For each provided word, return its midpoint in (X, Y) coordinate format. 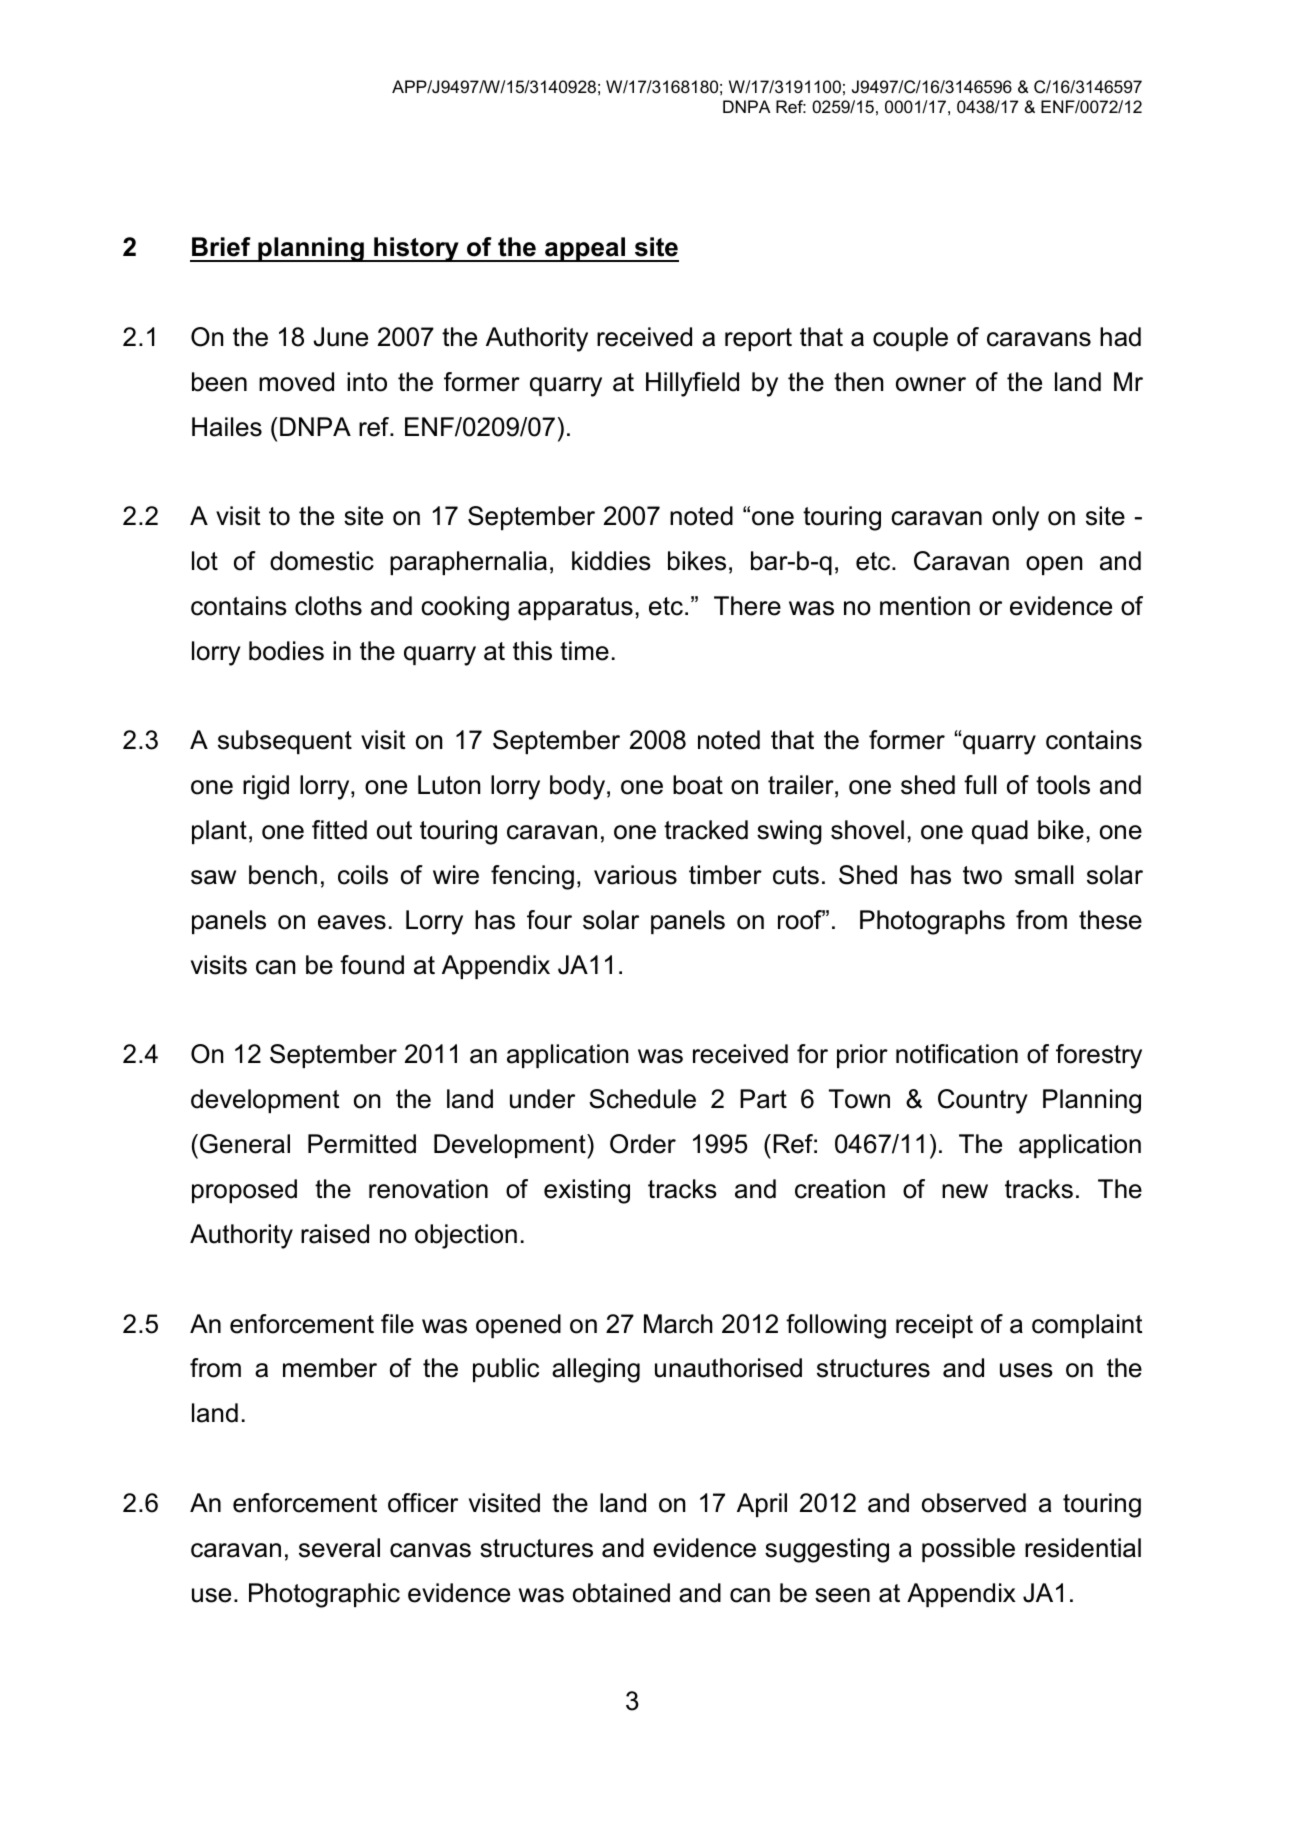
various (635, 875)
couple (910, 339)
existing (587, 1191)
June (340, 337)
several (339, 1548)
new (965, 1191)
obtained (621, 1593)
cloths (328, 606)
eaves (352, 922)
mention (925, 606)
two (982, 875)
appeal (585, 249)
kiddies (611, 561)
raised (335, 1234)
